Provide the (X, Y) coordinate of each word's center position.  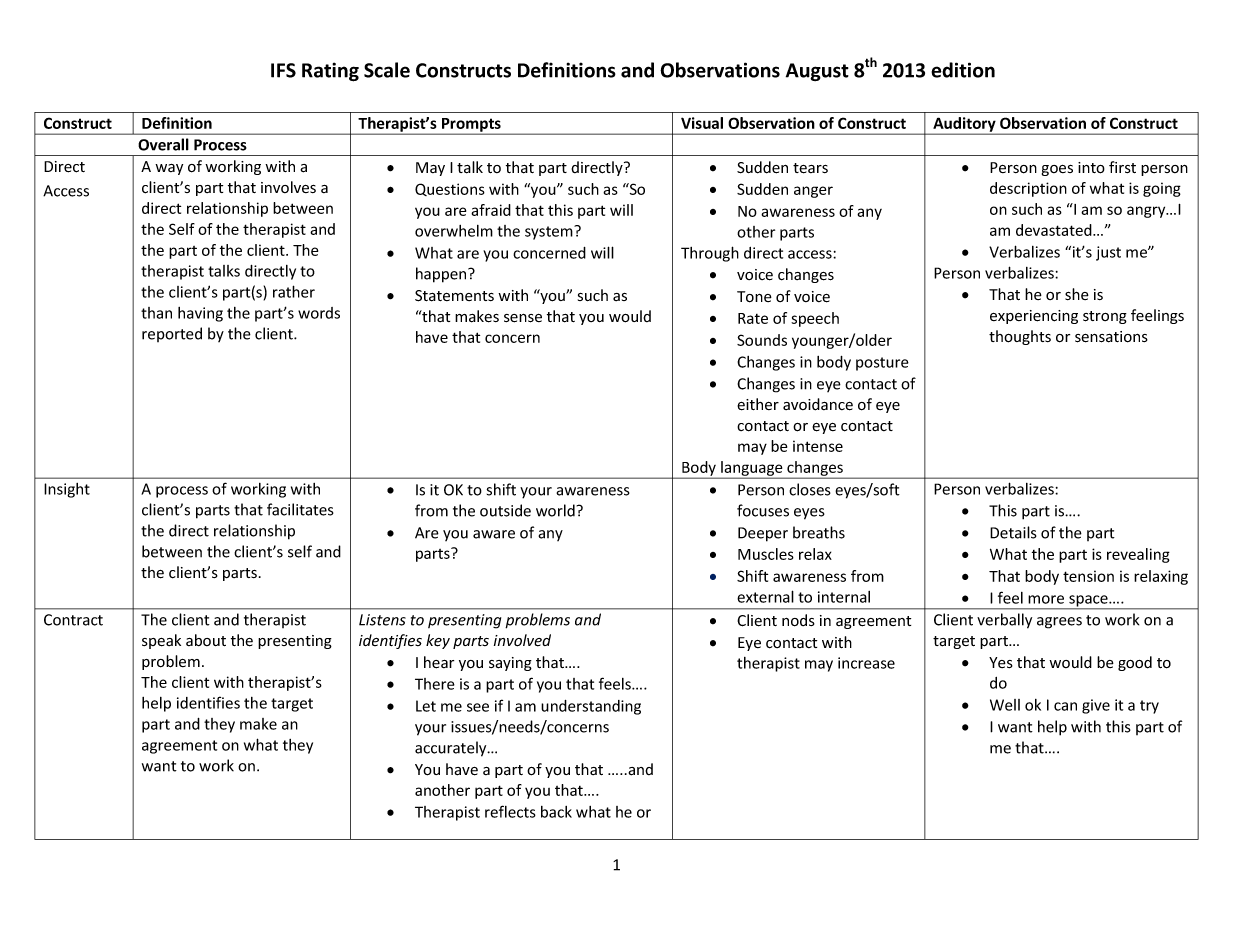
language (752, 469)
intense (818, 446)
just (1108, 253)
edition (963, 70)
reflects (510, 811)
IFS (283, 70)
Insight (67, 490)
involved (522, 640)
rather (294, 291)
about (206, 640)
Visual (702, 123)
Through (710, 254)
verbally (1004, 621)
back (556, 812)
